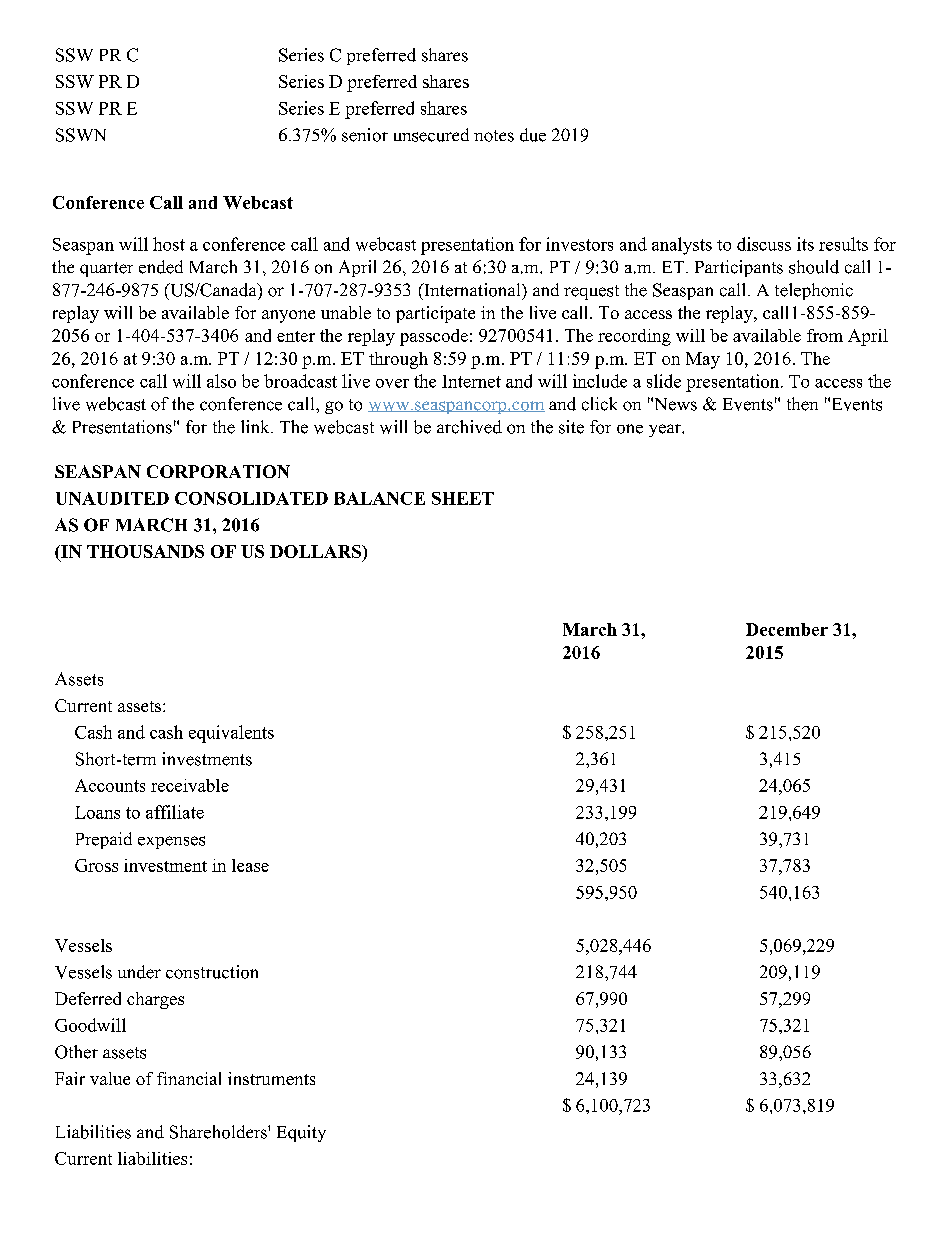 The image size is (952, 1233). Describe the element at coordinates (301, 1133) in the screenshot. I see `Equity` at that location.
